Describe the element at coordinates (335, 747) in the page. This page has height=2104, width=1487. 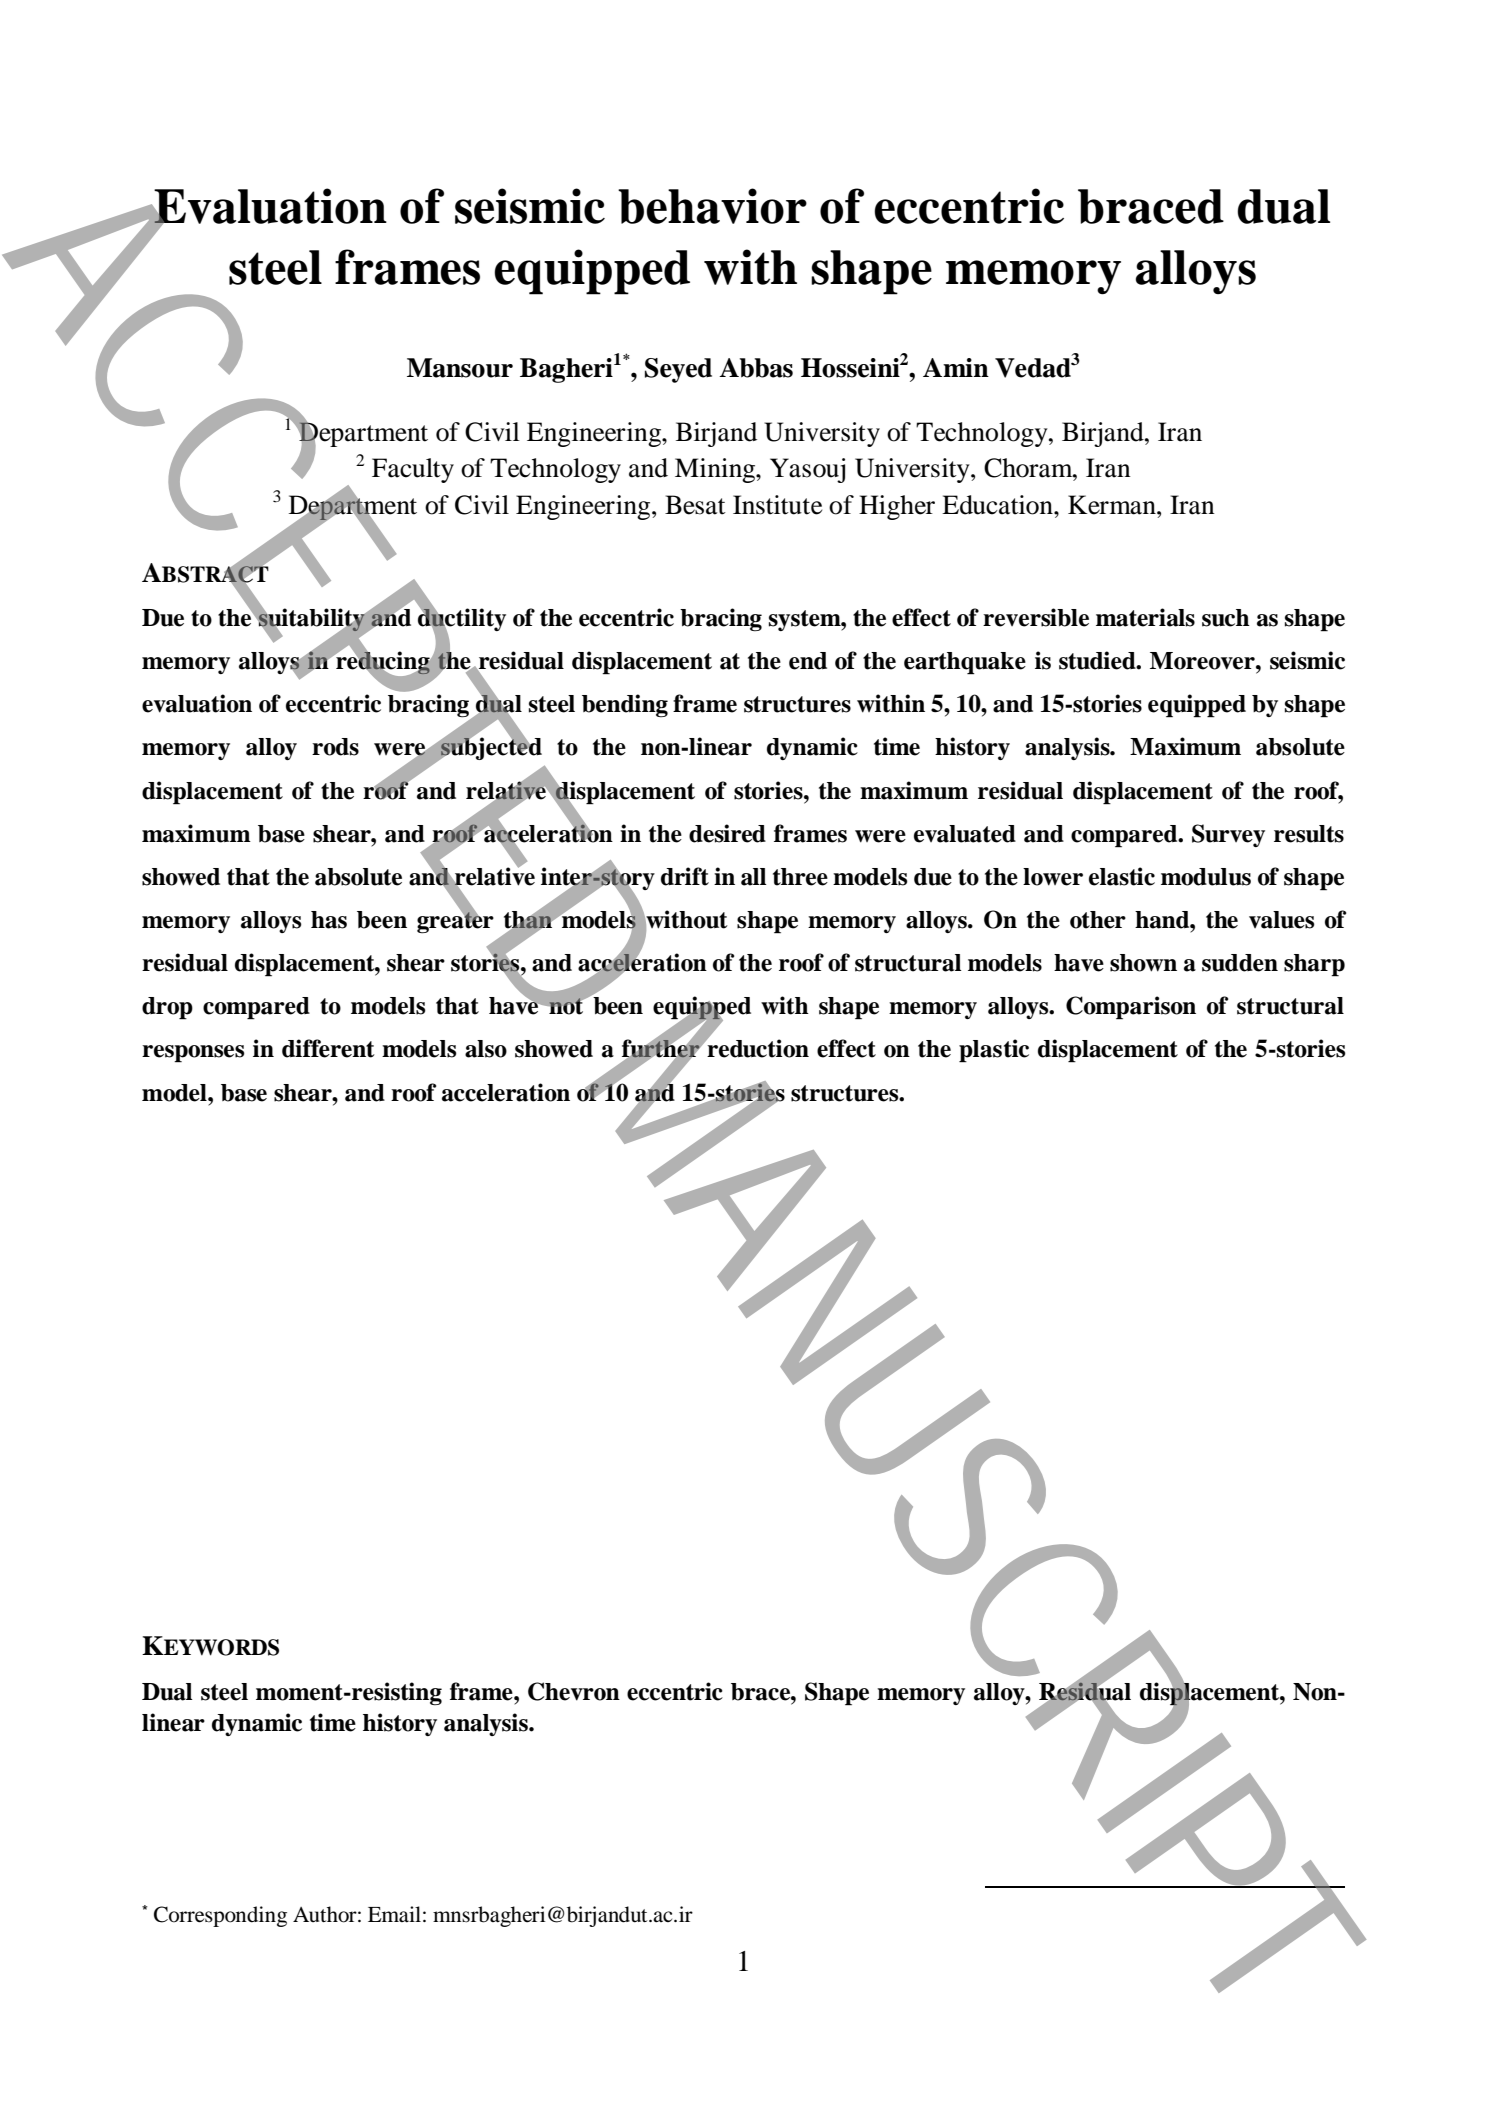
I see `rods` at that location.
